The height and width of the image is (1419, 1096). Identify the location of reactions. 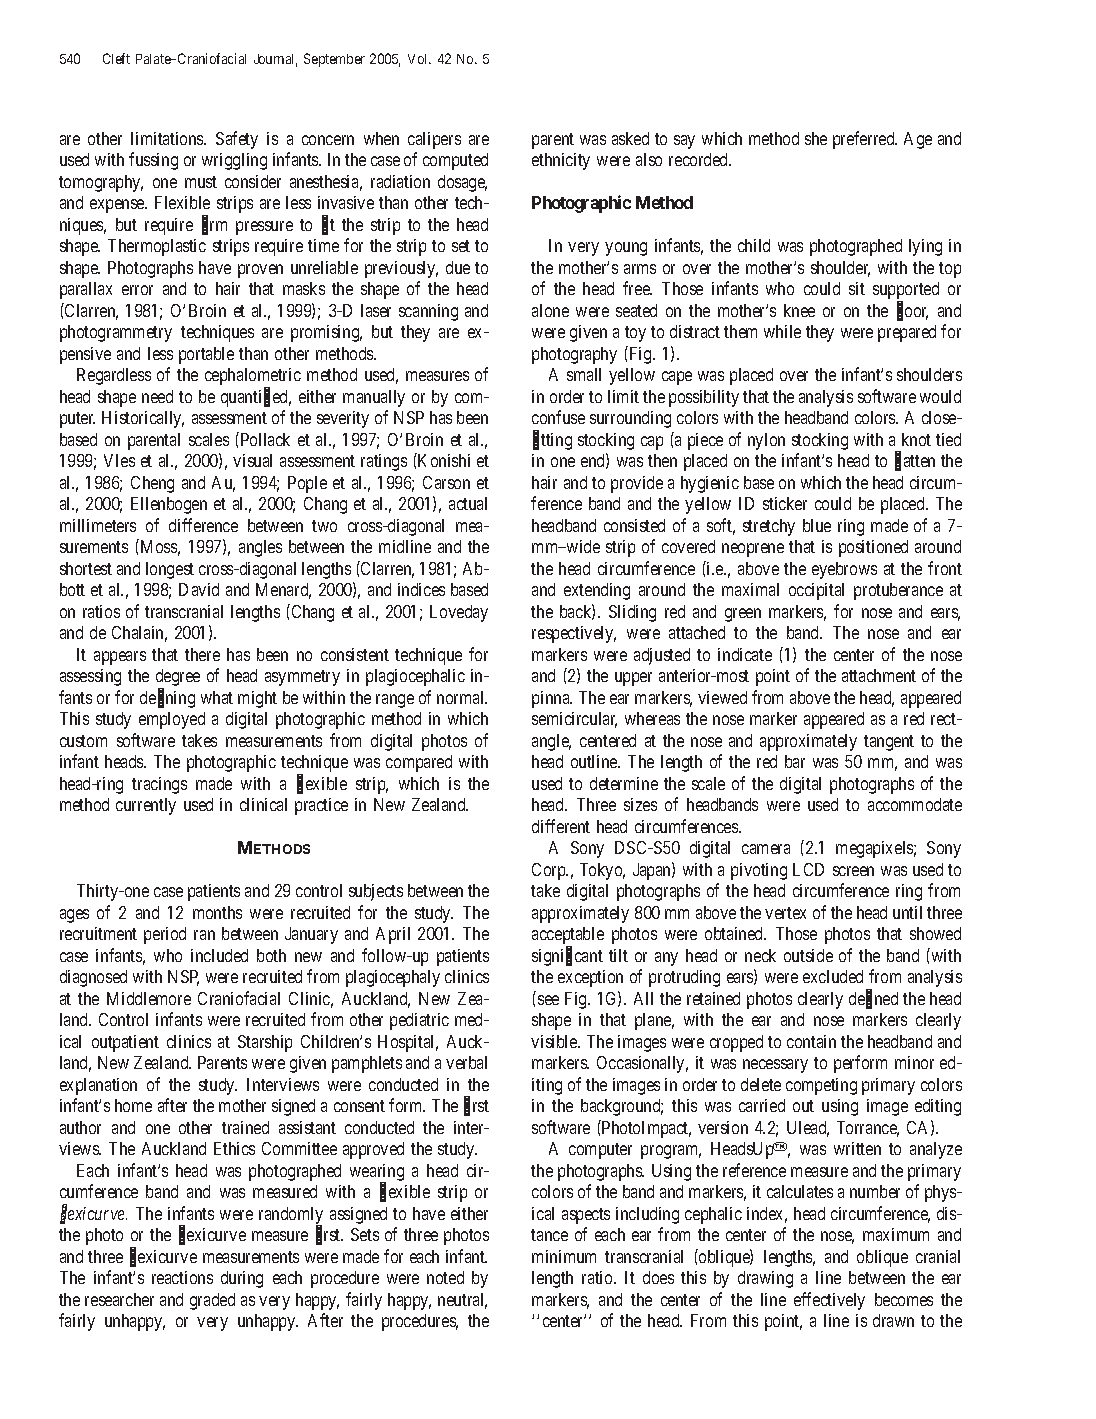
(182, 1277).
